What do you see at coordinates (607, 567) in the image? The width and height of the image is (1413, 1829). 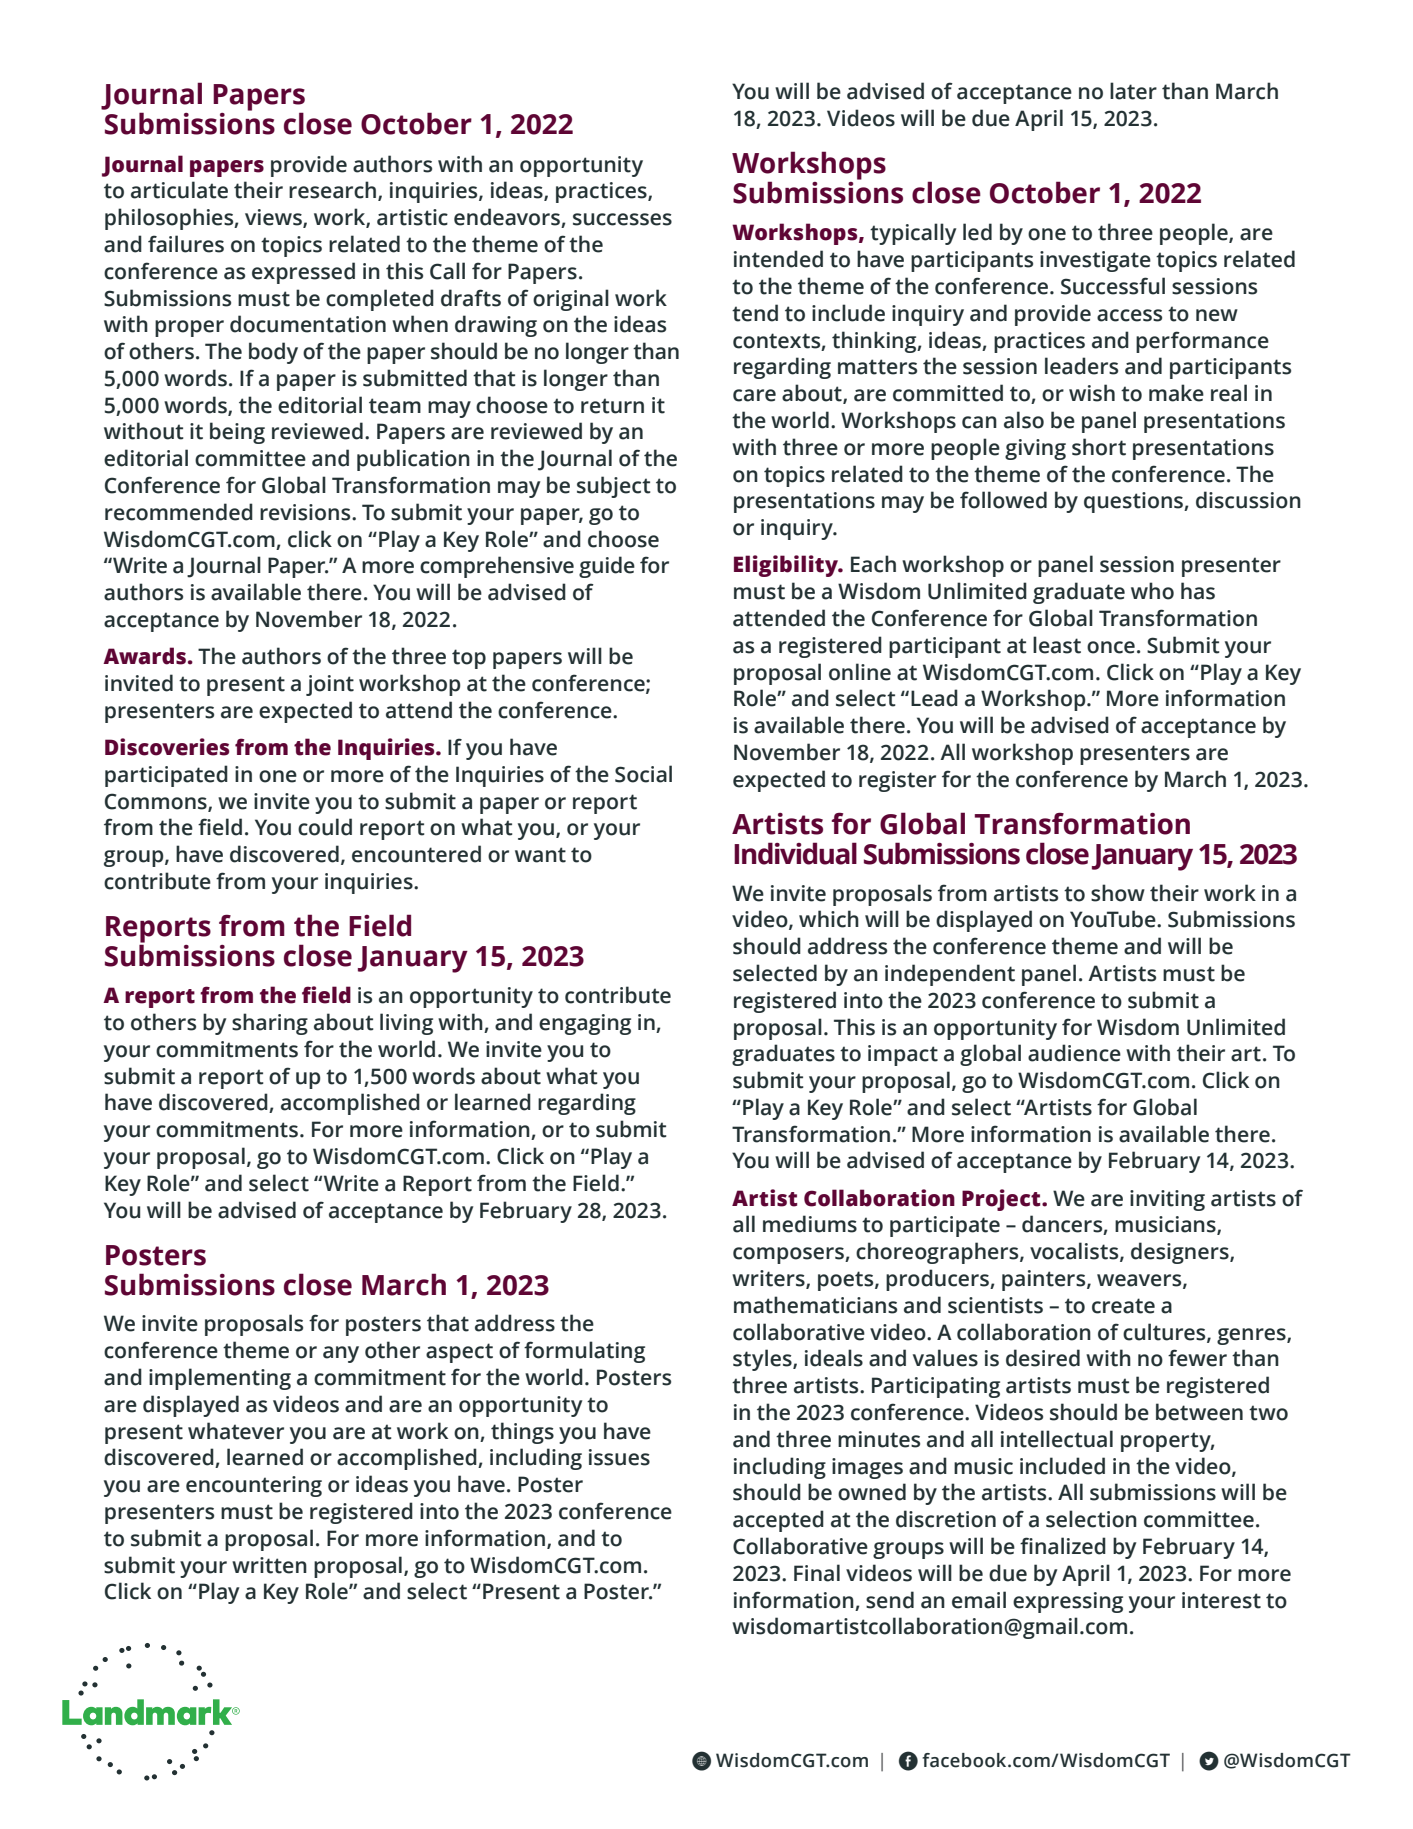 I see `guide` at bounding box center [607, 567].
